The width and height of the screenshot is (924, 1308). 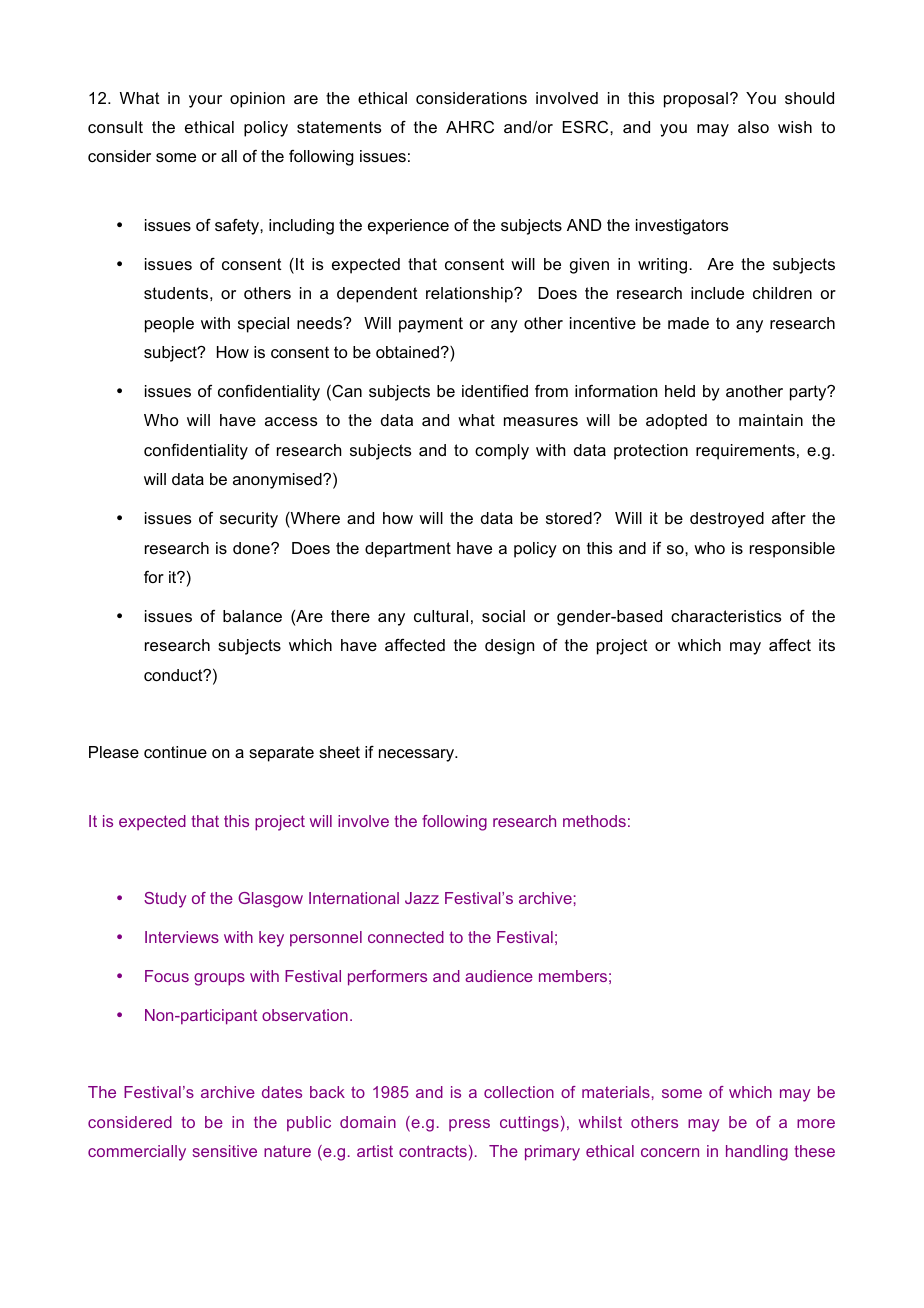 What do you see at coordinates (469, 1125) in the screenshot?
I see `press` at bounding box center [469, 1125].
